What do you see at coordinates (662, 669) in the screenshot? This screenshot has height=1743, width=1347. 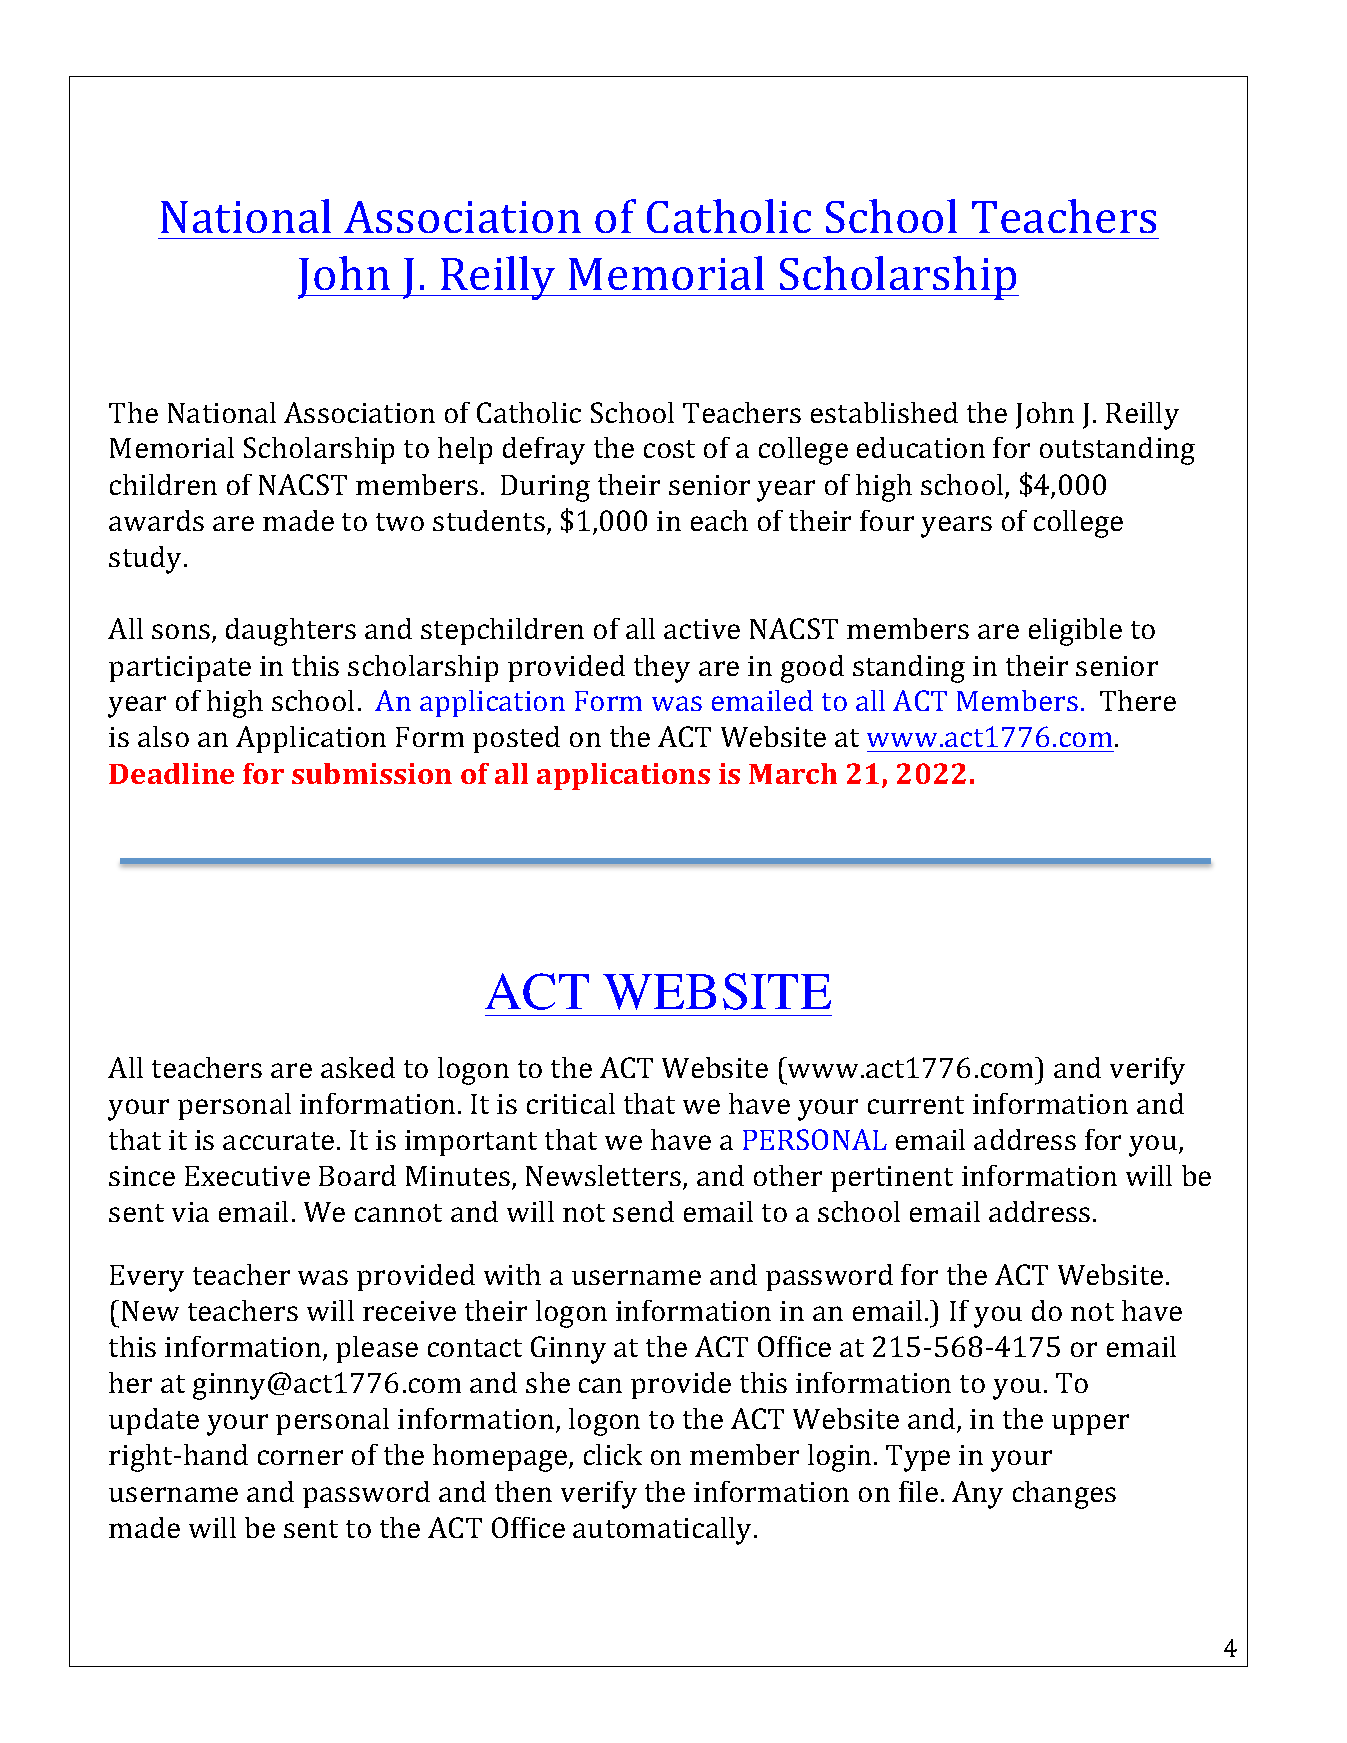 I see `they` at bounding box center [662, 669].
